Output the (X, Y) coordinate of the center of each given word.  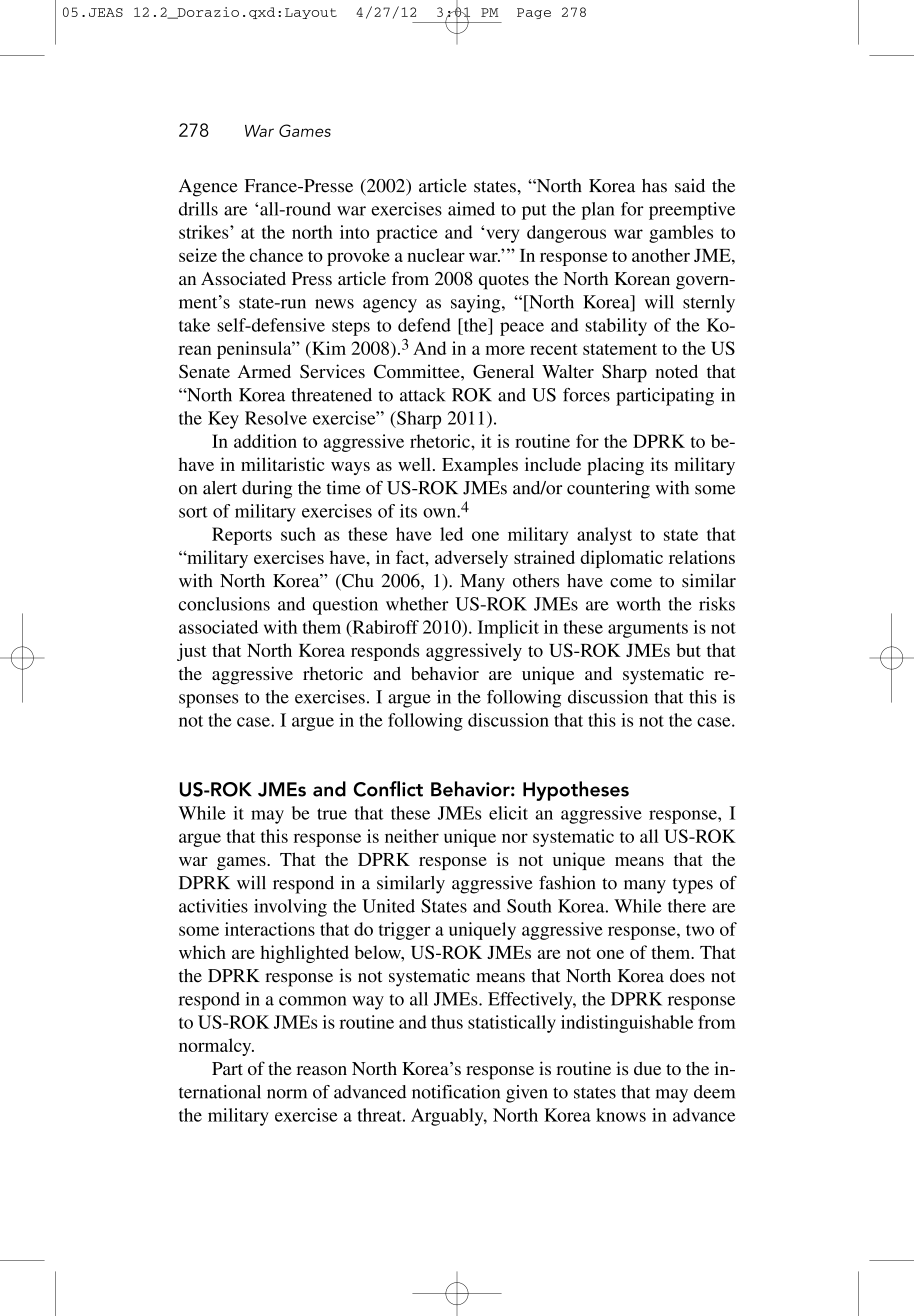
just (192, 652)
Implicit (508, 629)
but (688, 650)
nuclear (436, 255)
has (654, 186)
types (693, 886)
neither (412, 836)
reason (322, 1070)
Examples (480, 466)
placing (615, 466)
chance (276, 255)
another (661, 255)
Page (534, 13)
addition (265, 441)
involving (290, 908)
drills (198, 209)
